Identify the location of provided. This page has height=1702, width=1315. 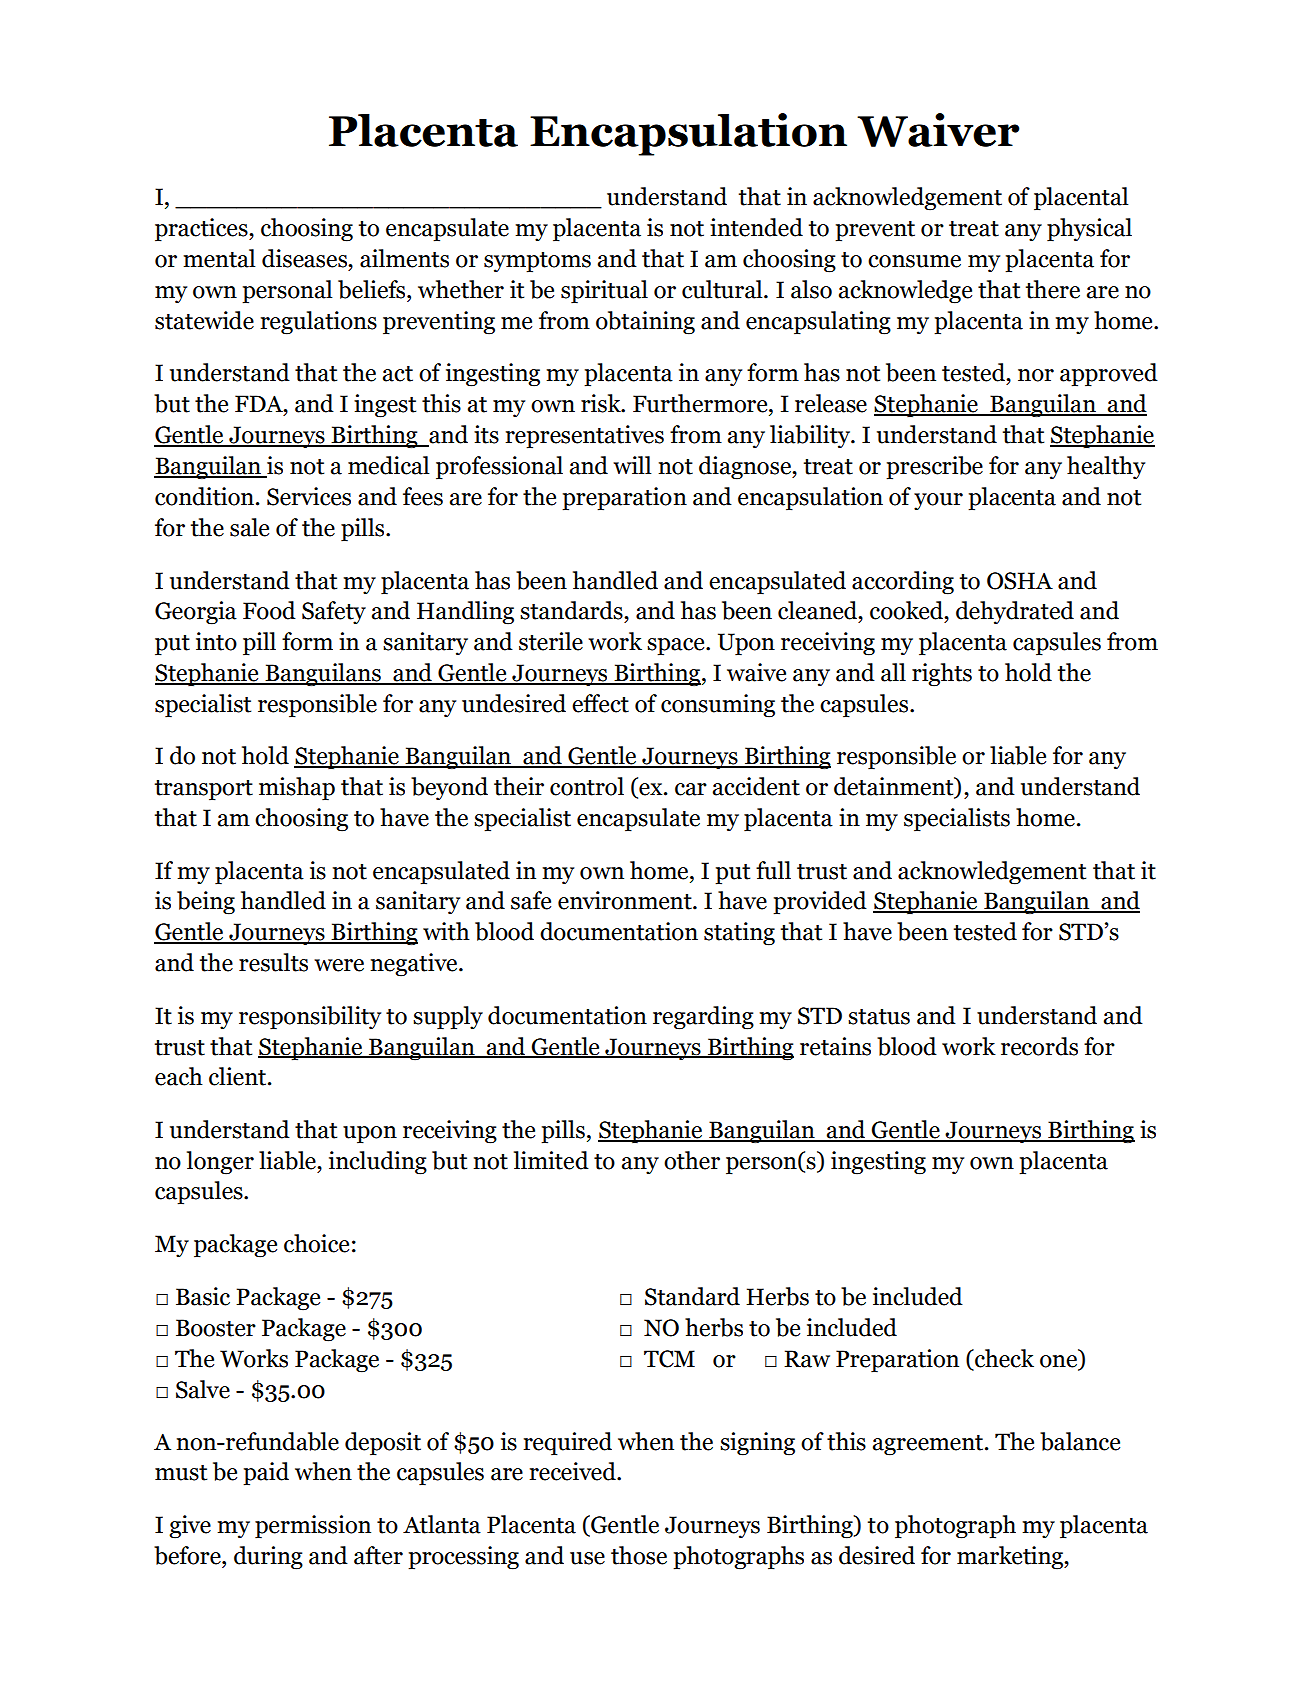
(820, 903).
